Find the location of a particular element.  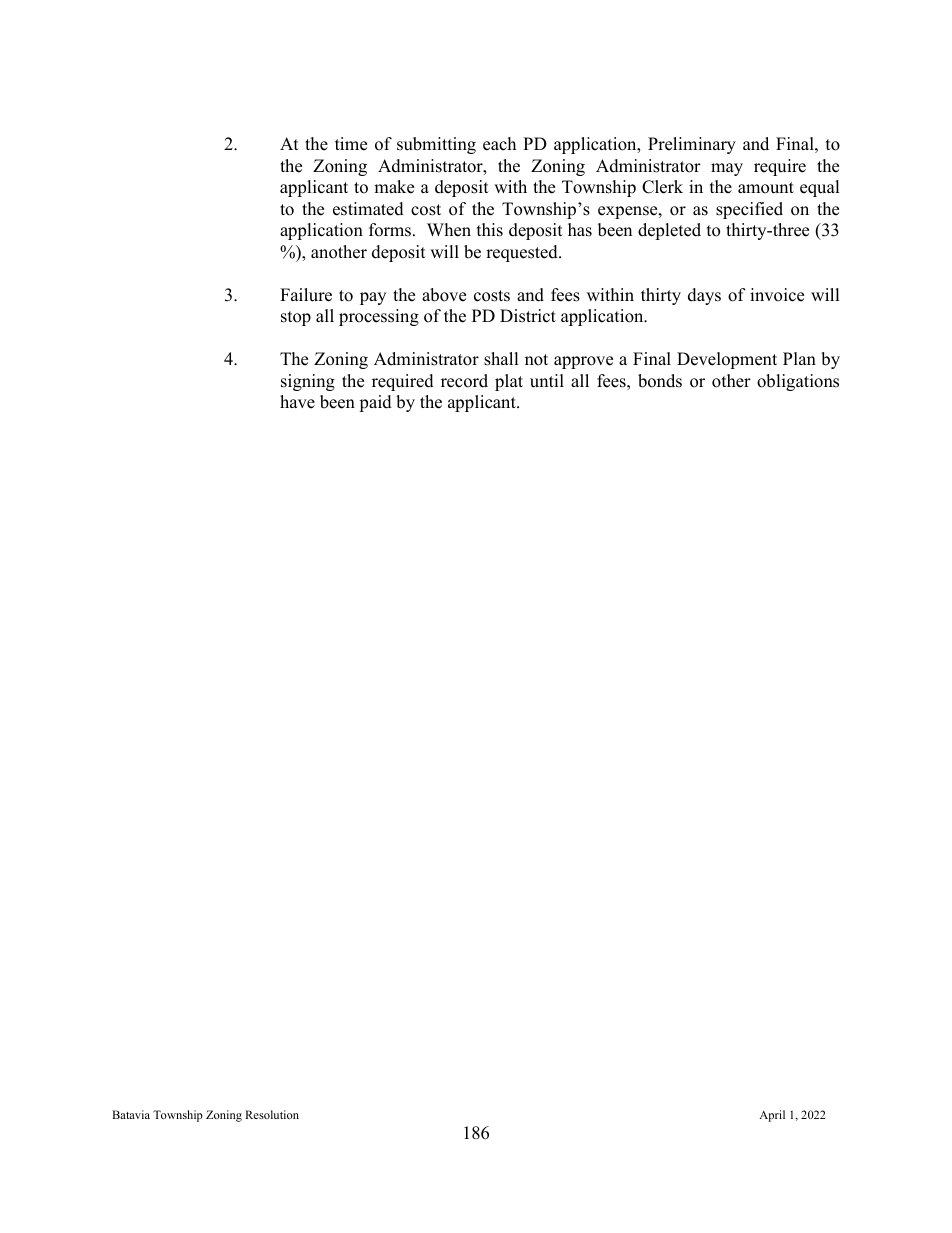

shall is located at coordinates (501, 359).
